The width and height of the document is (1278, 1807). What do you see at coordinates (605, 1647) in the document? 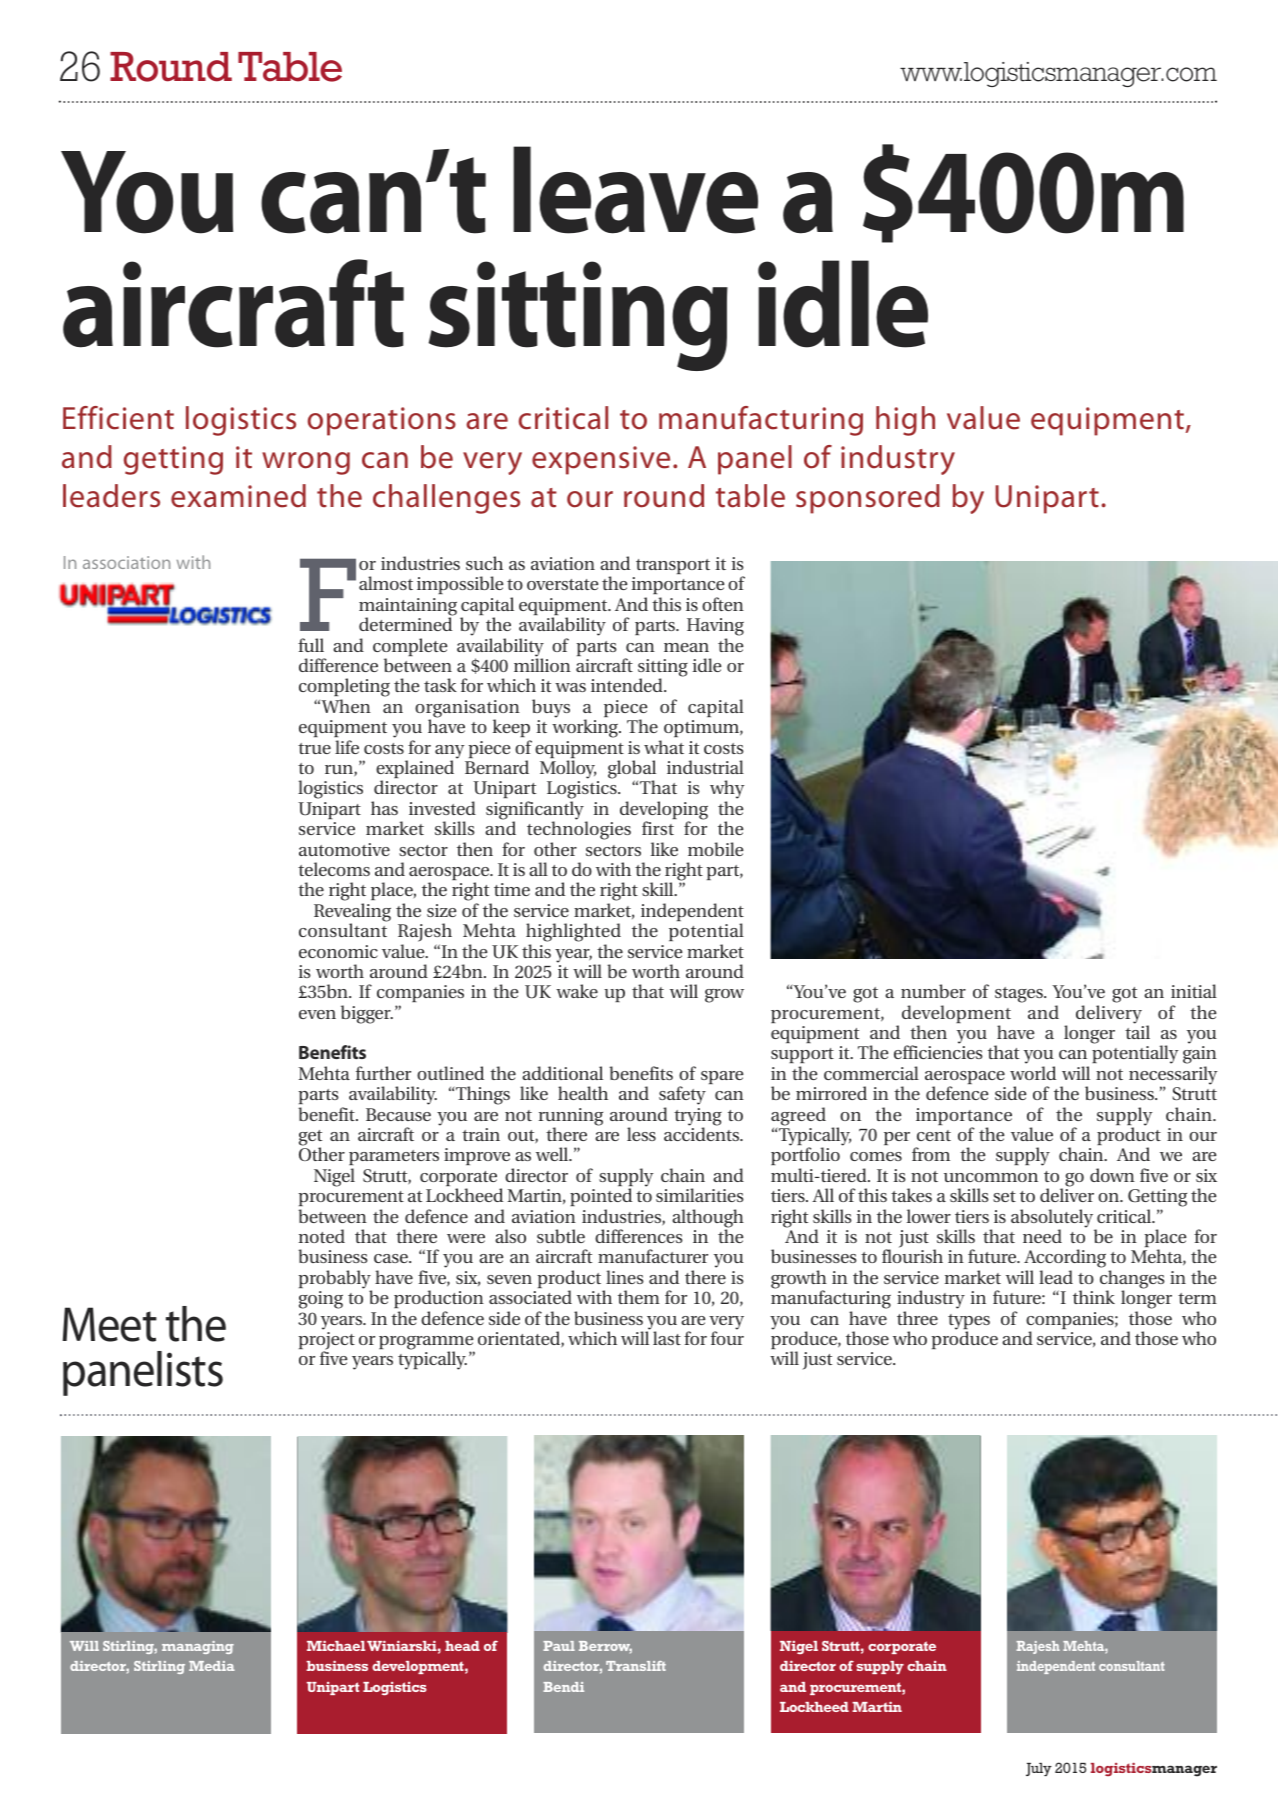
I see `Berrow` at bounding box center [605, 1647].
